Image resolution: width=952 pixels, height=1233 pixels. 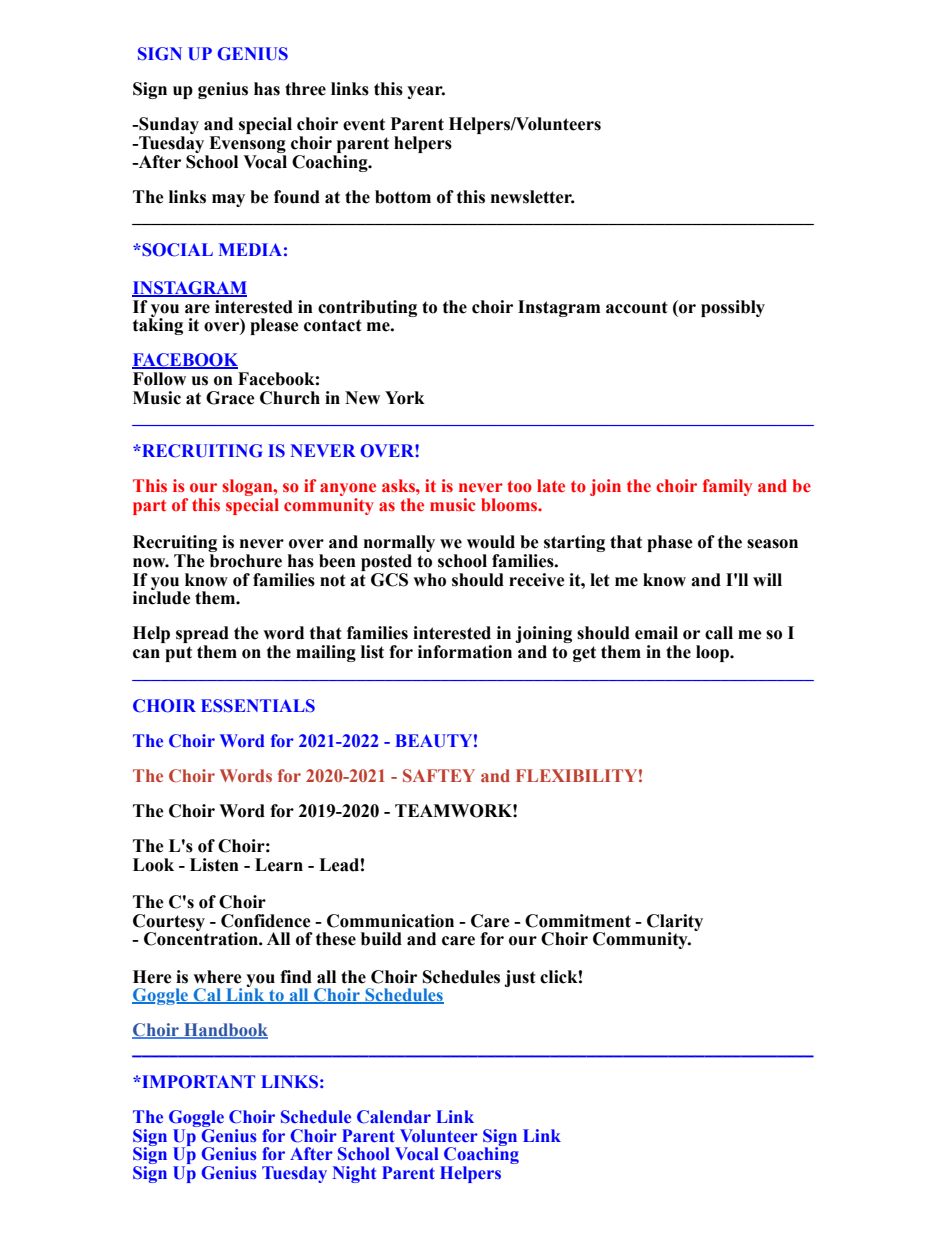 What do you see at coordinates (675, 923) in the screenshot?
I see `Clarity` at bounding box center [675, 923].
